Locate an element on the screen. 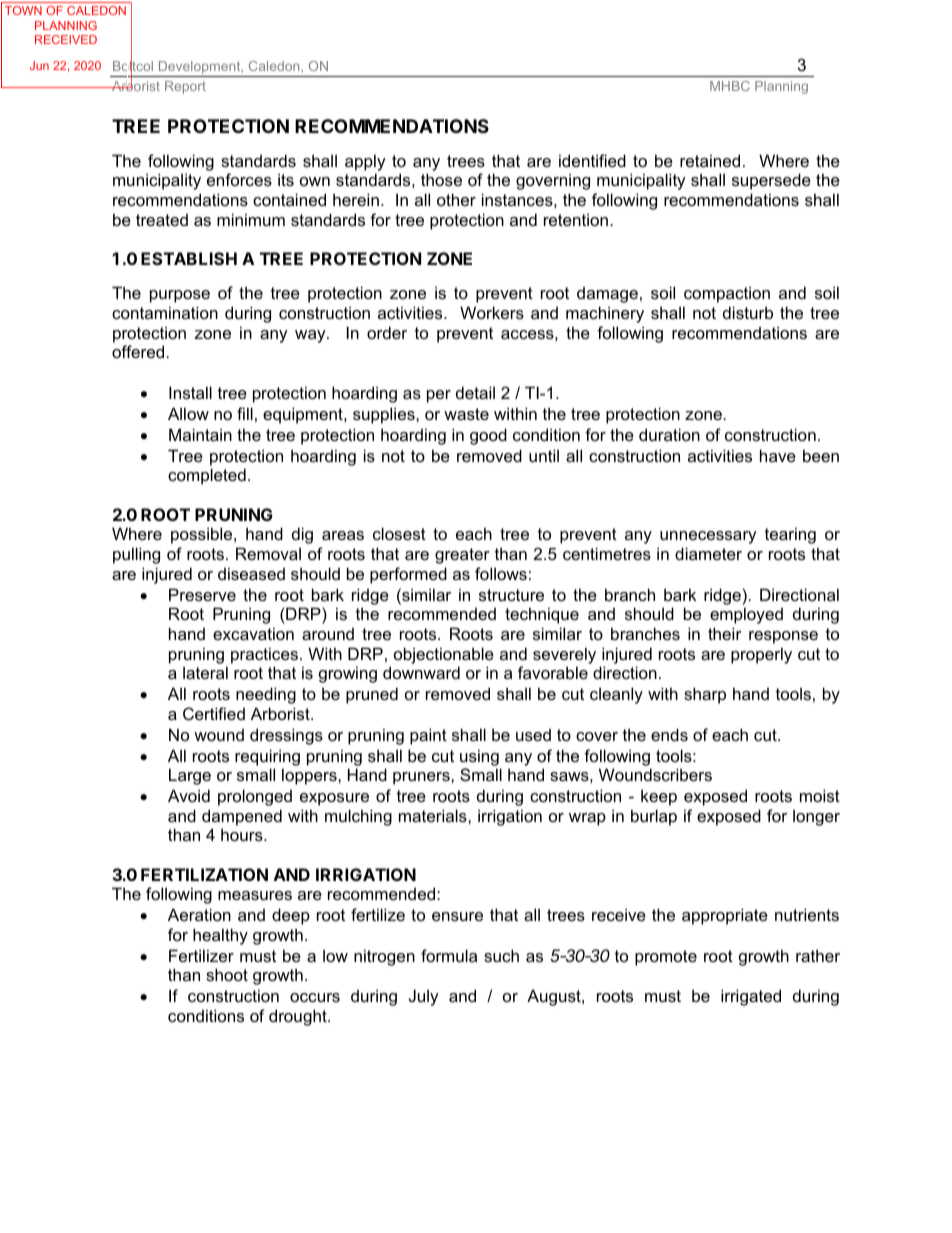 This screenshot has width=952, height=1233. Jun is located at coordinates (39, 65).
